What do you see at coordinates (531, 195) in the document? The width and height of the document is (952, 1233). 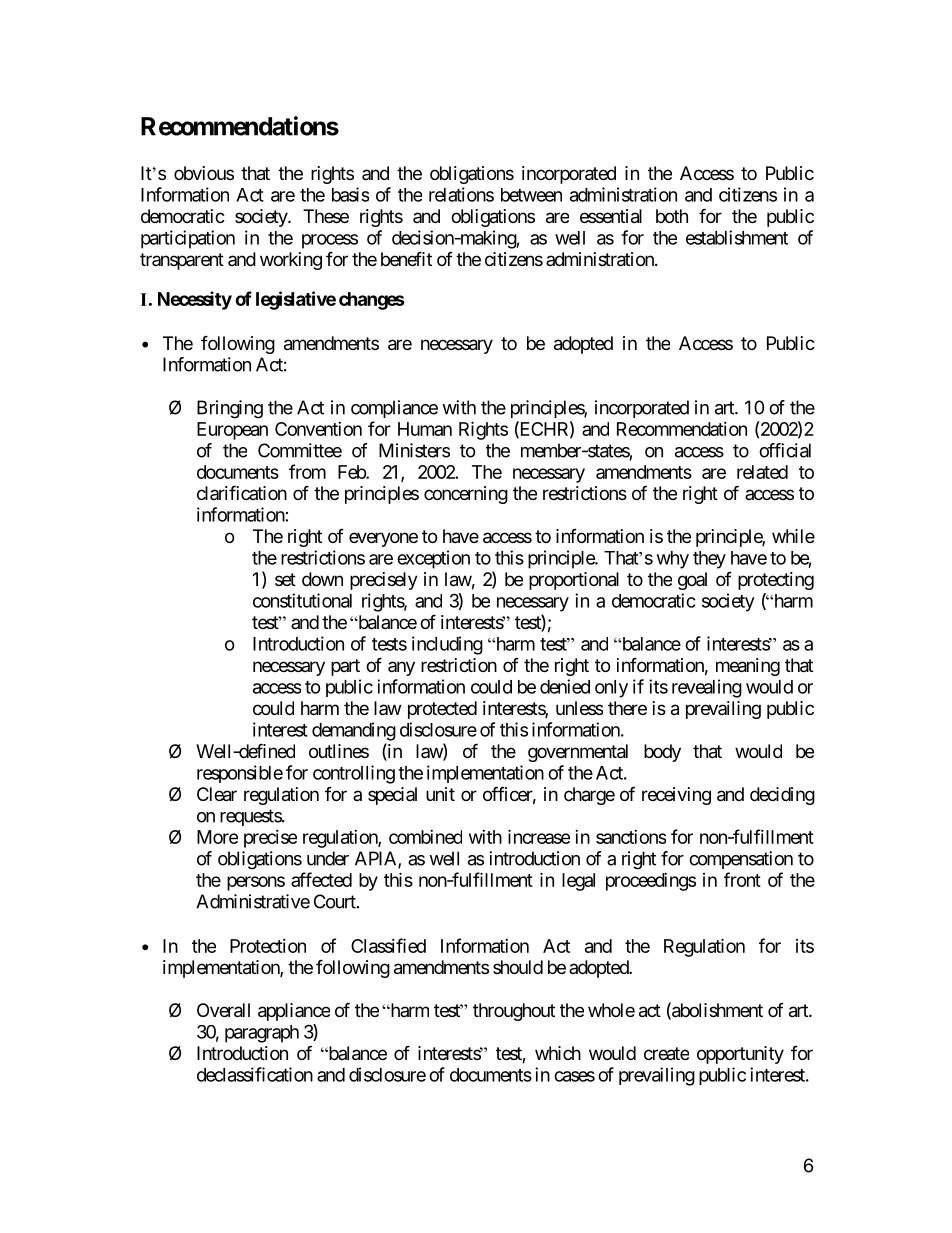 I see `between` at bounding box center [531, 195].
